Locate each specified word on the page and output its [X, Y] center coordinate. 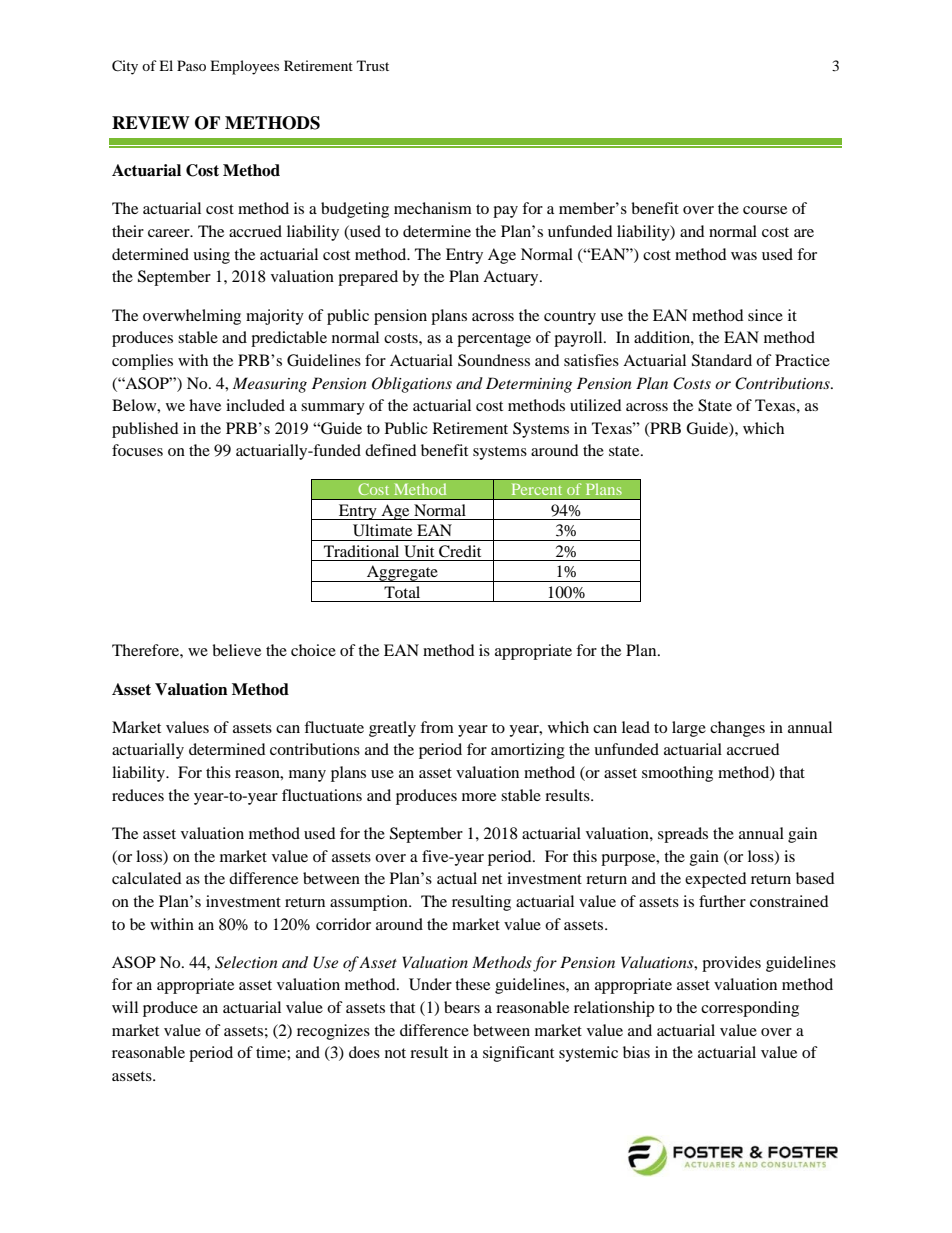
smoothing [677, 774]
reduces [138, 795]
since [765, 315]
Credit [460, 551]
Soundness [494, 360]
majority [275, 317]
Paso [191, 65]
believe [236, 650]
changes [737, 729]
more [479, 797]
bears [462, 1007]
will [125, 1007]
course [765, 210]
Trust [373, 65]
